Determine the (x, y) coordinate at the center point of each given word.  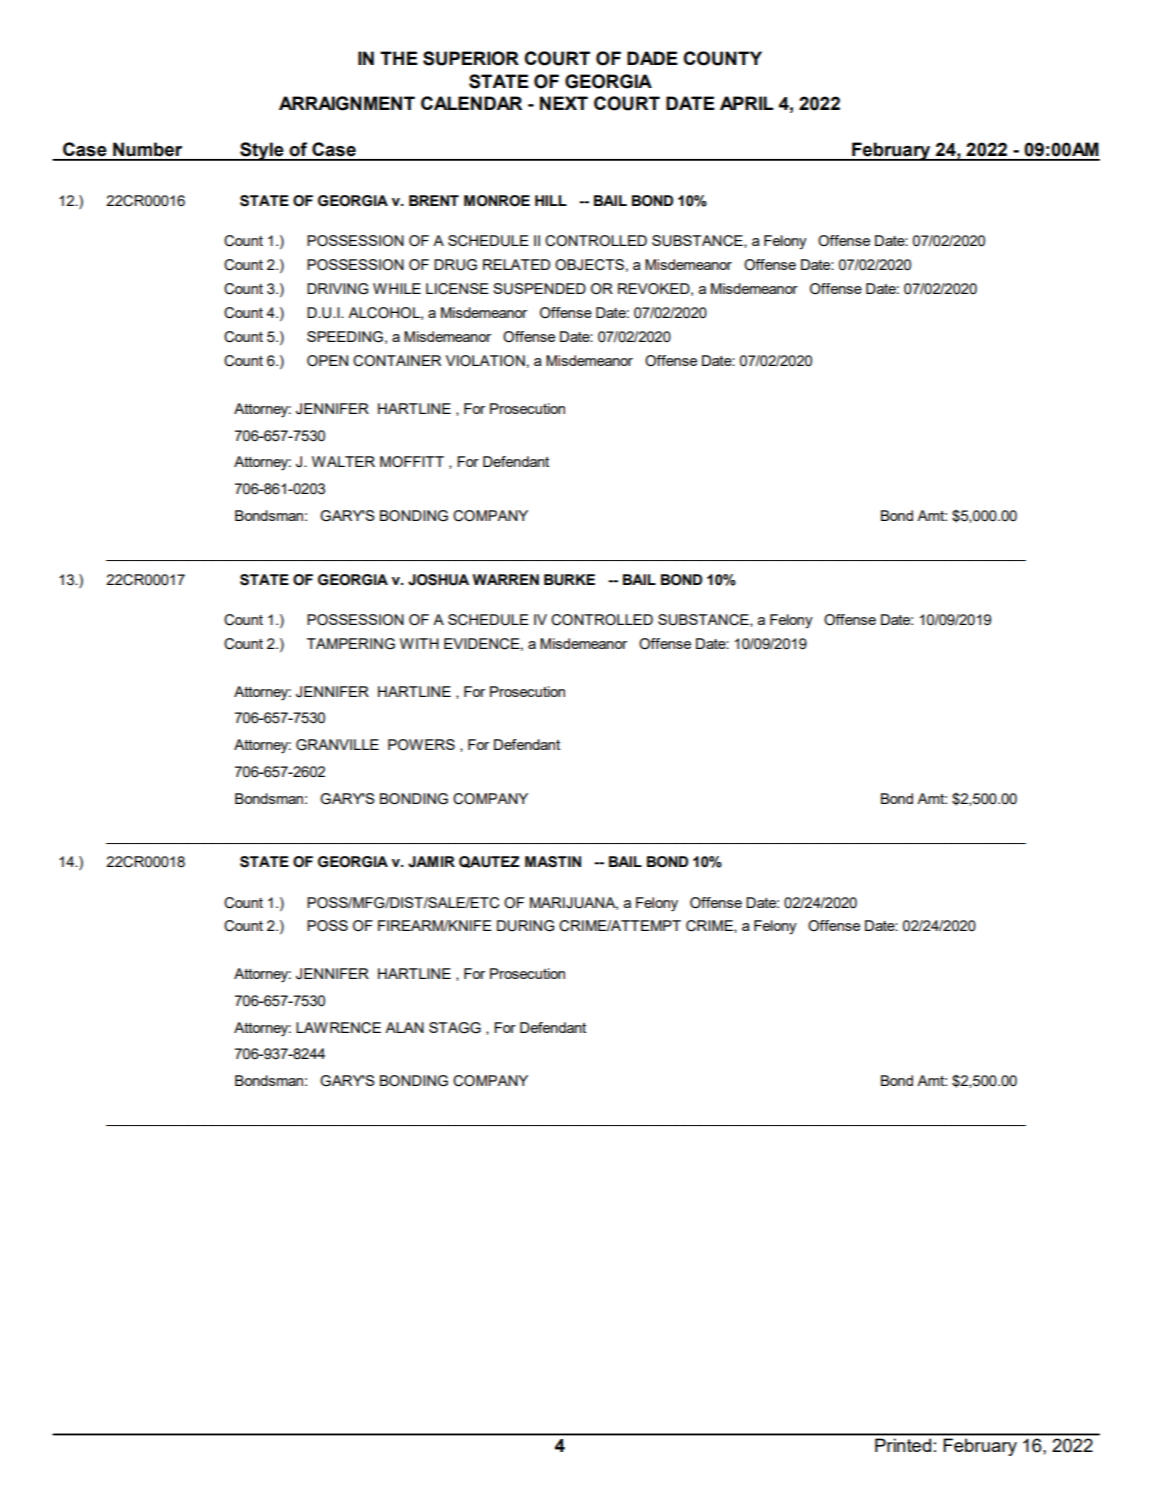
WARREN (505, 579)
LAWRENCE (338, 1028)
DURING (525, 926)
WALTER (343, 461)
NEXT (564, 103)
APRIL (747, 103)
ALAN (404, 1027)
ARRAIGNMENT (347, 103)
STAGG (455, 1028)
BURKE (569, 580)
